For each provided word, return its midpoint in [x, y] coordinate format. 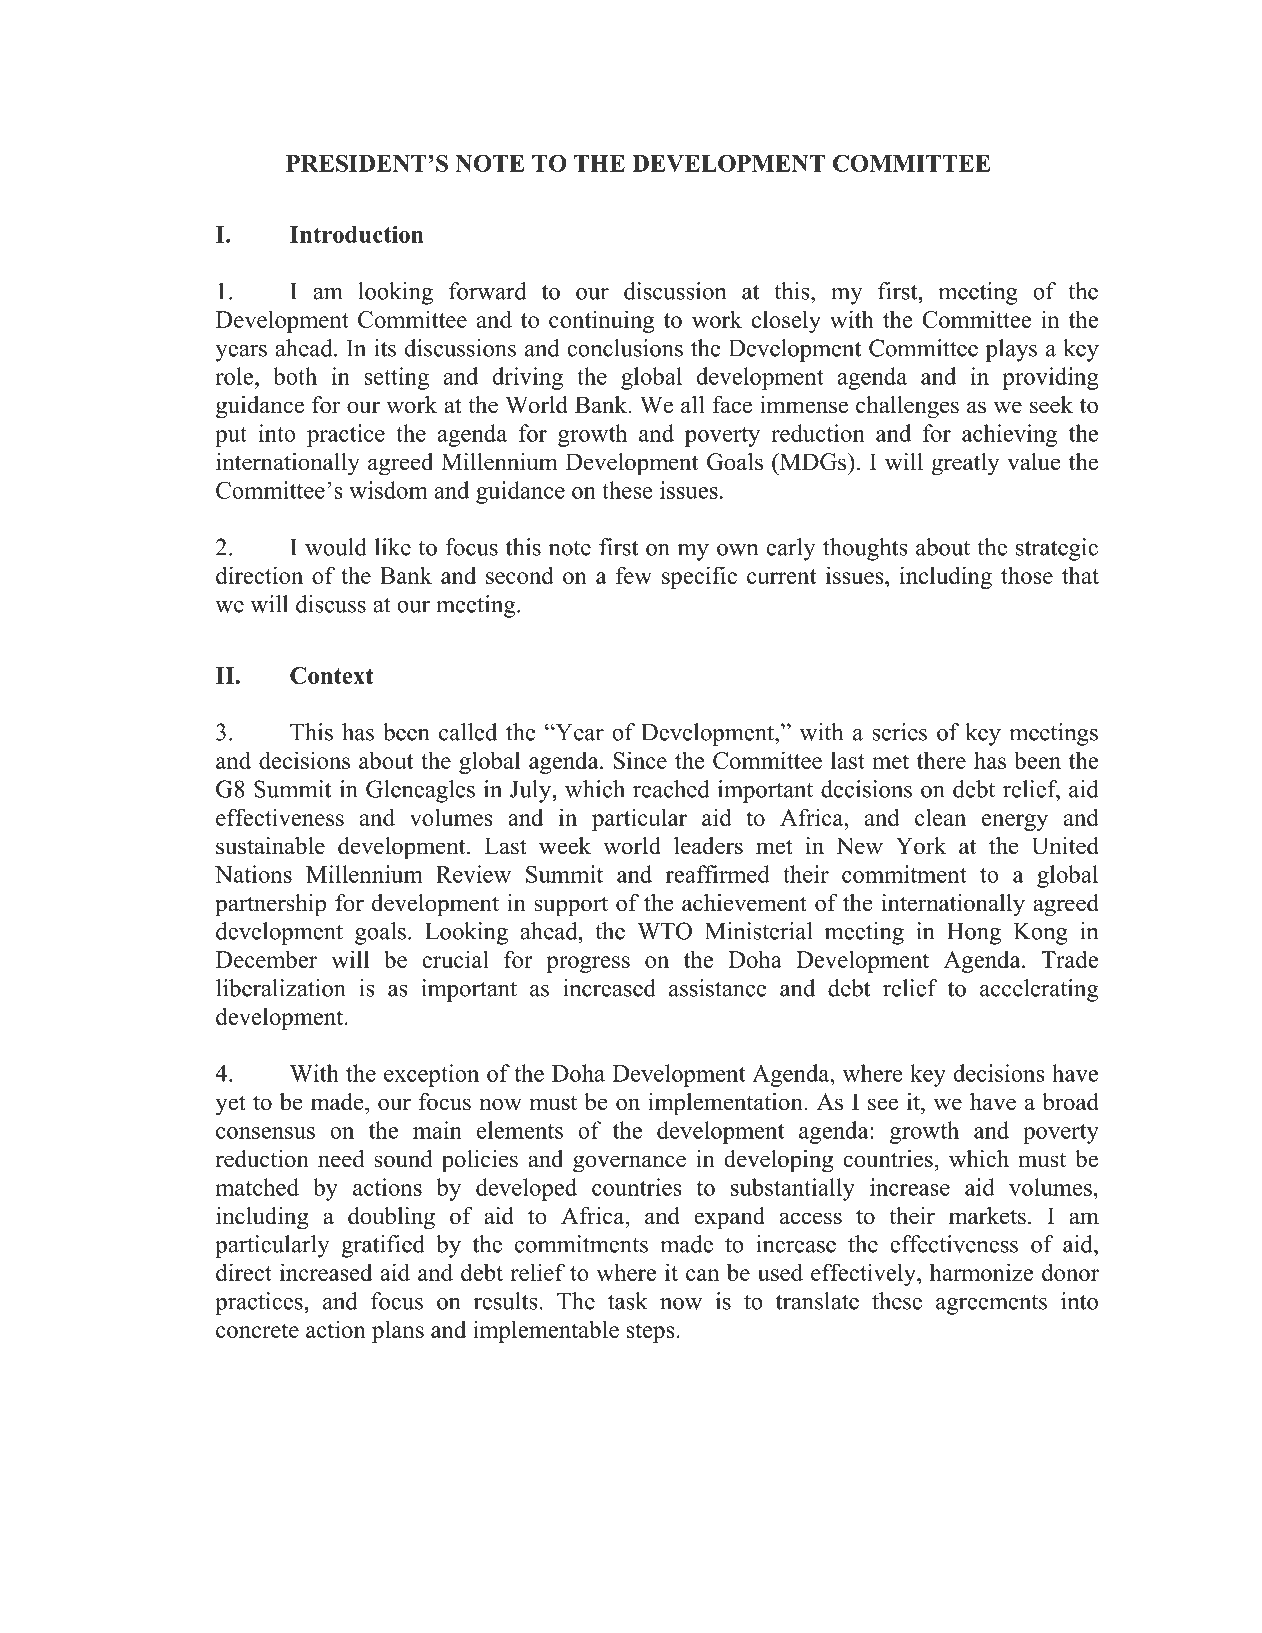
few [634, 575]
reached [671, 789]
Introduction [357, 234]
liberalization [281, 988]
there [941, 760]
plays [1011, 350]
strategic [1057, 549]
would [336, 547]
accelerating [1039, 990]
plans [398, 1331]
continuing [601, 321]
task [628, 1301]
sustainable [270, 846]
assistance [718, 988]
